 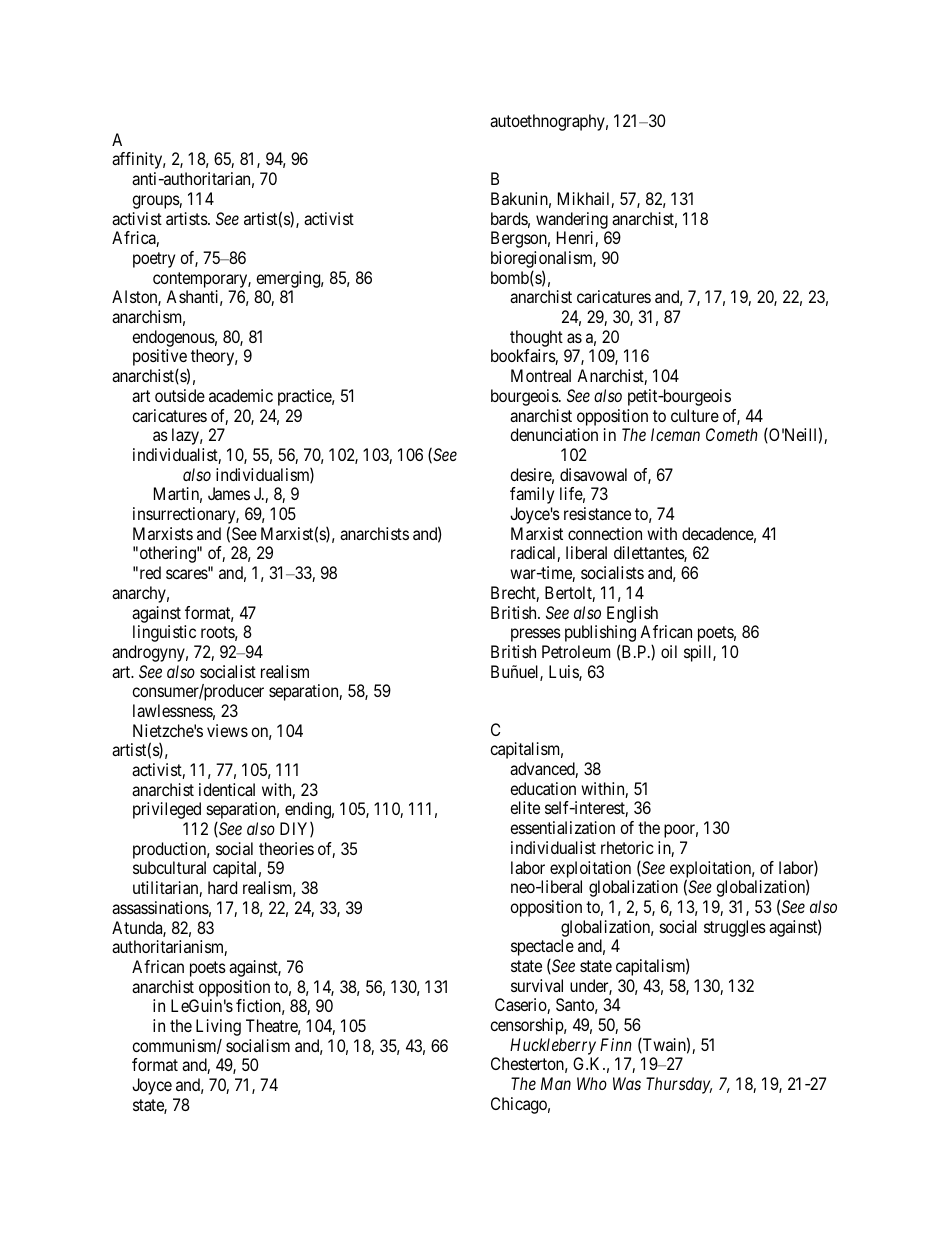 I want to click on thought, so click(x=536, y=338).
